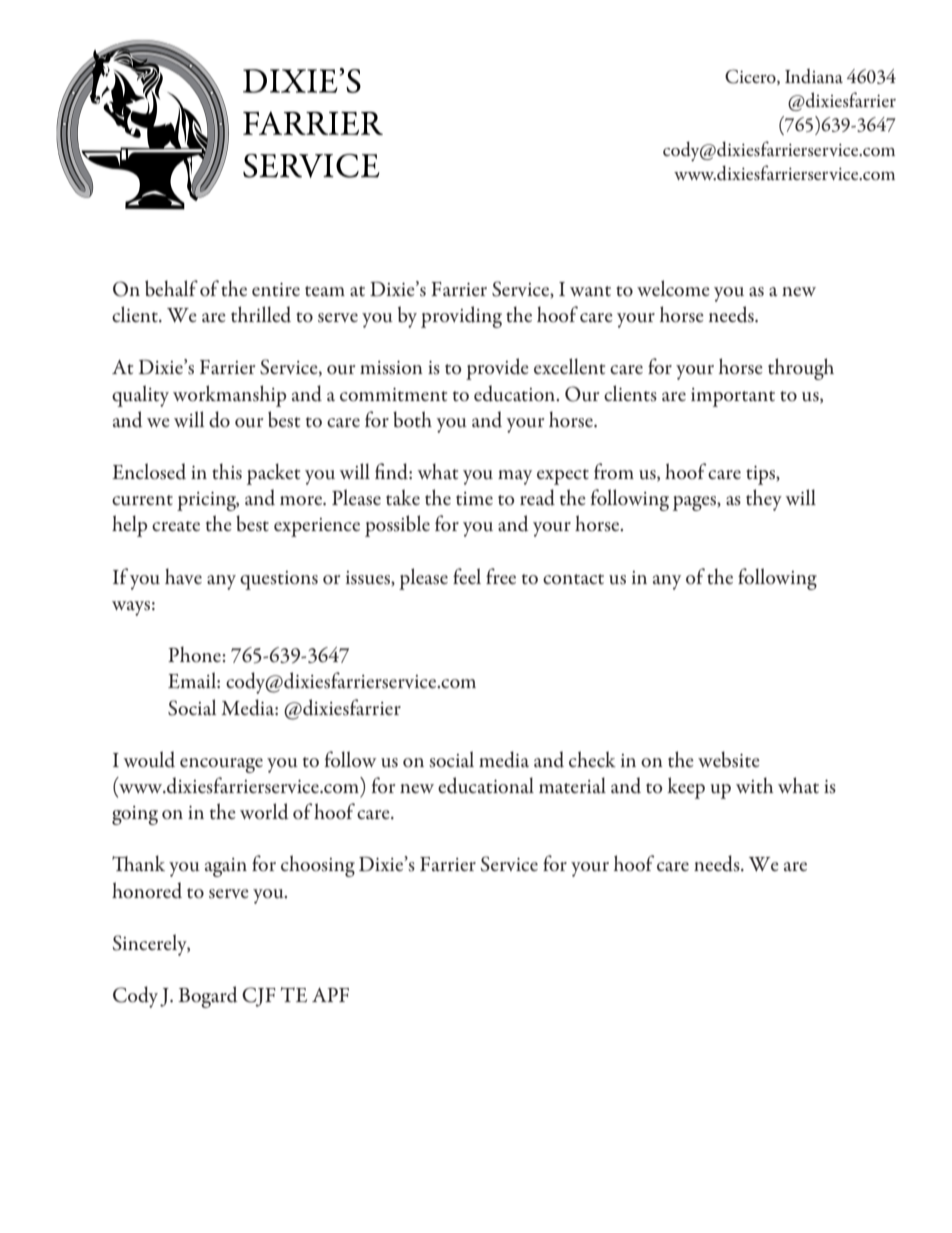 The width and height of the image is (952, 1233). Describe the element at coordinates (171, 288) in the image. I see `behalf` at that location.
